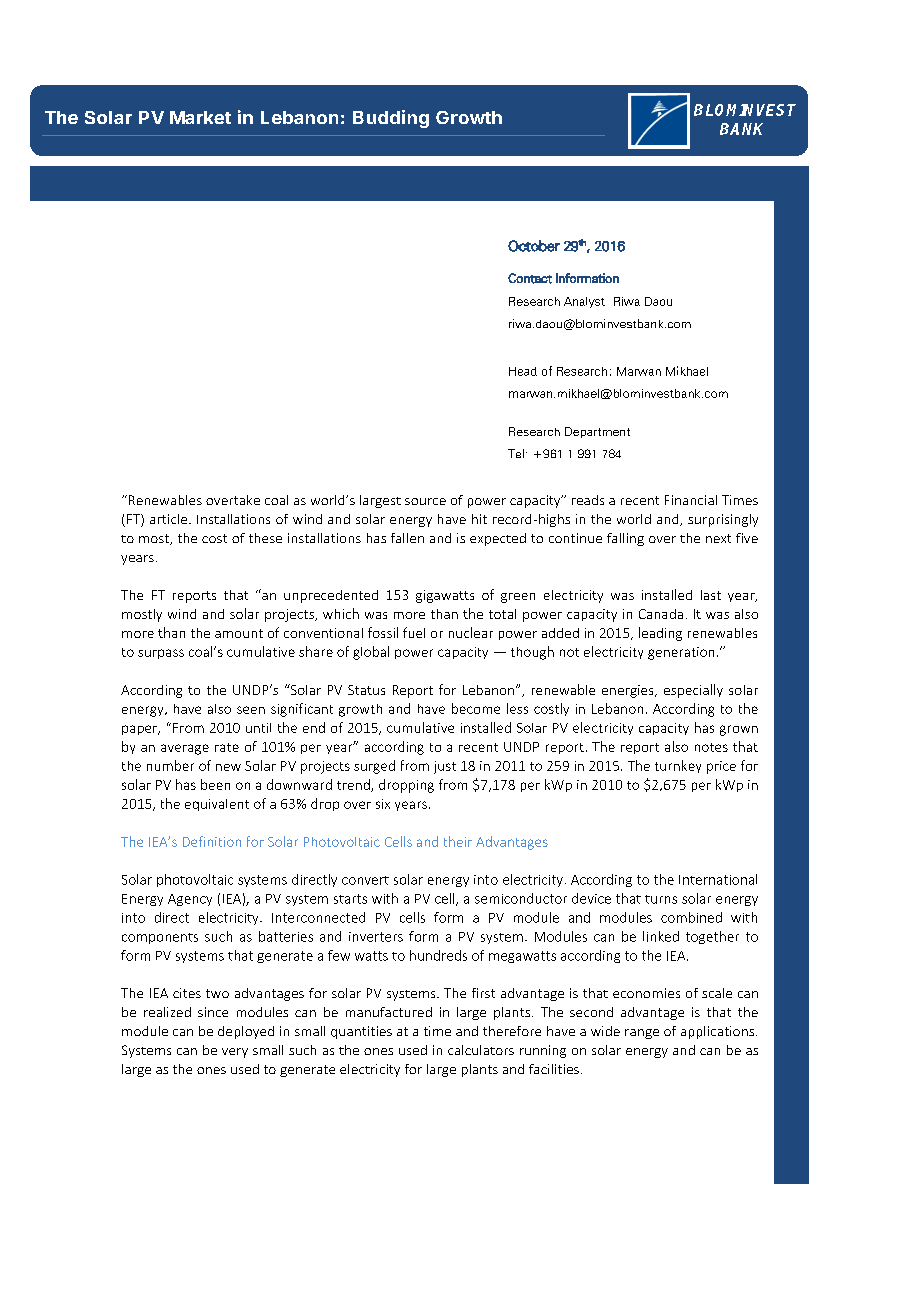  I want to click on Market, so click(200, 117).
